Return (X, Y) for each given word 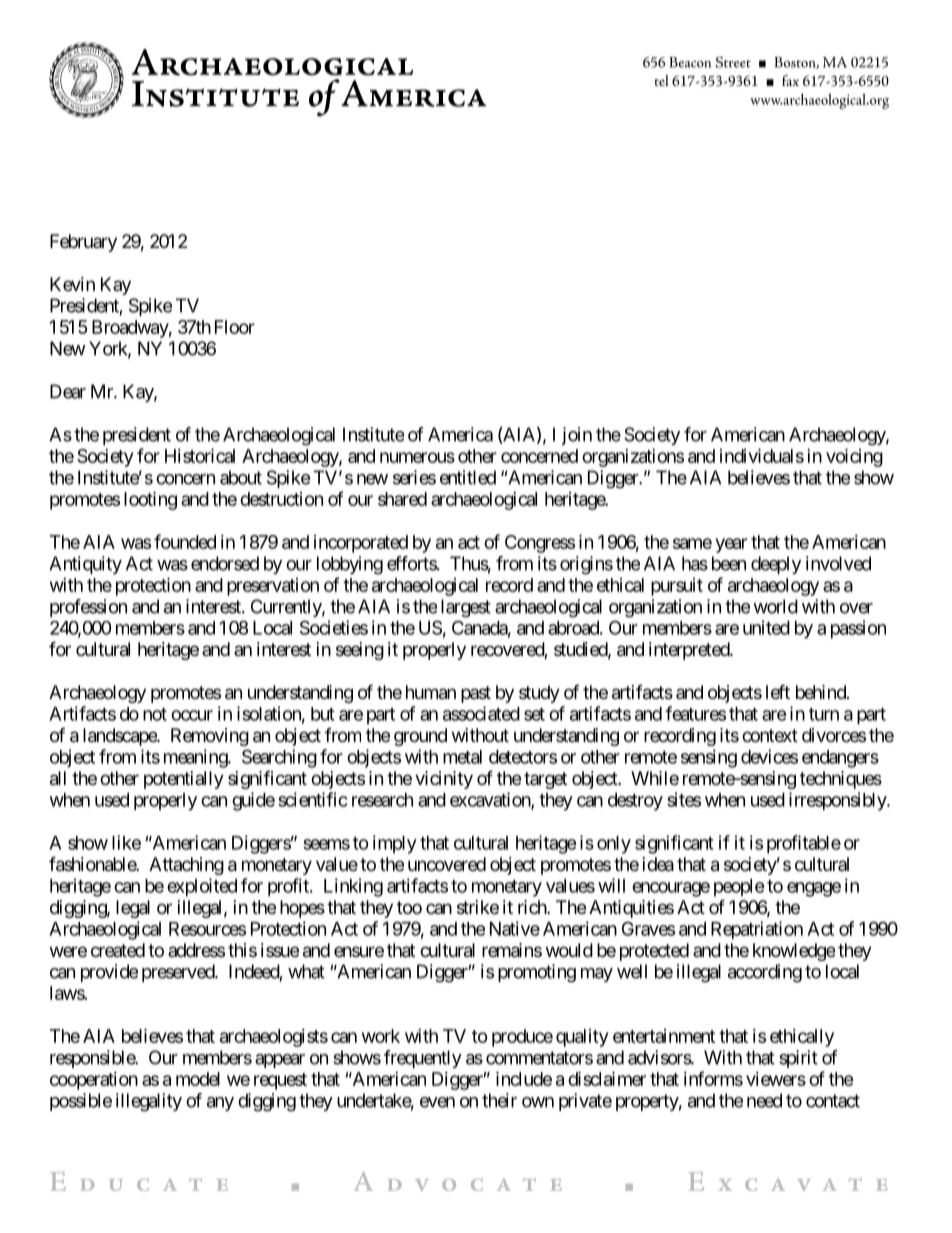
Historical (200, 455)
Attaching (186, 866)
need (764, 1100)
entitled (468, 477)
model (198, 1079)
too (409, 907)
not (155, 714)
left (778, 691)
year (731, 545)
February (83, 243)
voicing (854, 457)
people (739, 888)
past (476, 694)
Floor (235, 327)
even (437, 1102)
